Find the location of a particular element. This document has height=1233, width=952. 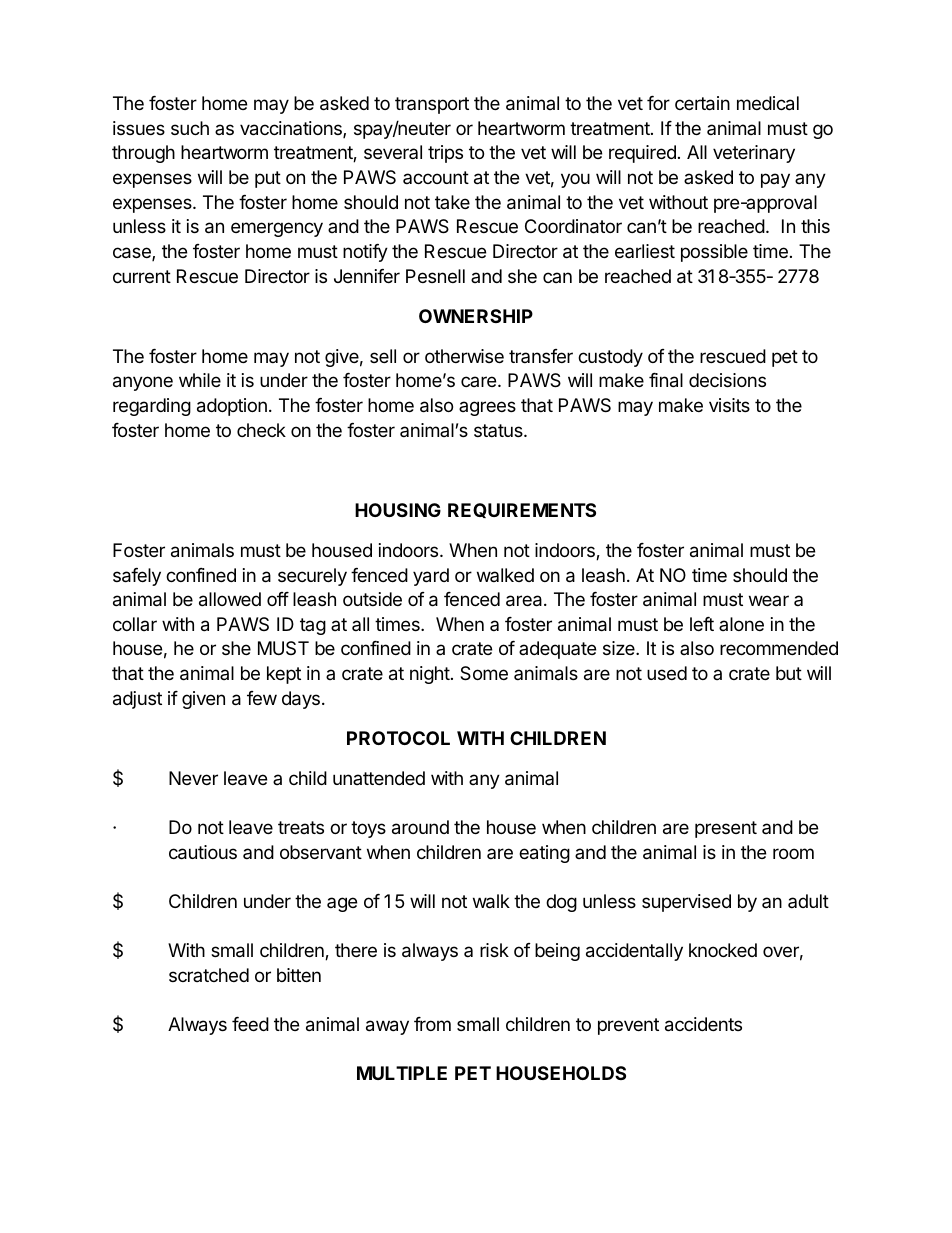

trips is located at coordinates (445, 154).
